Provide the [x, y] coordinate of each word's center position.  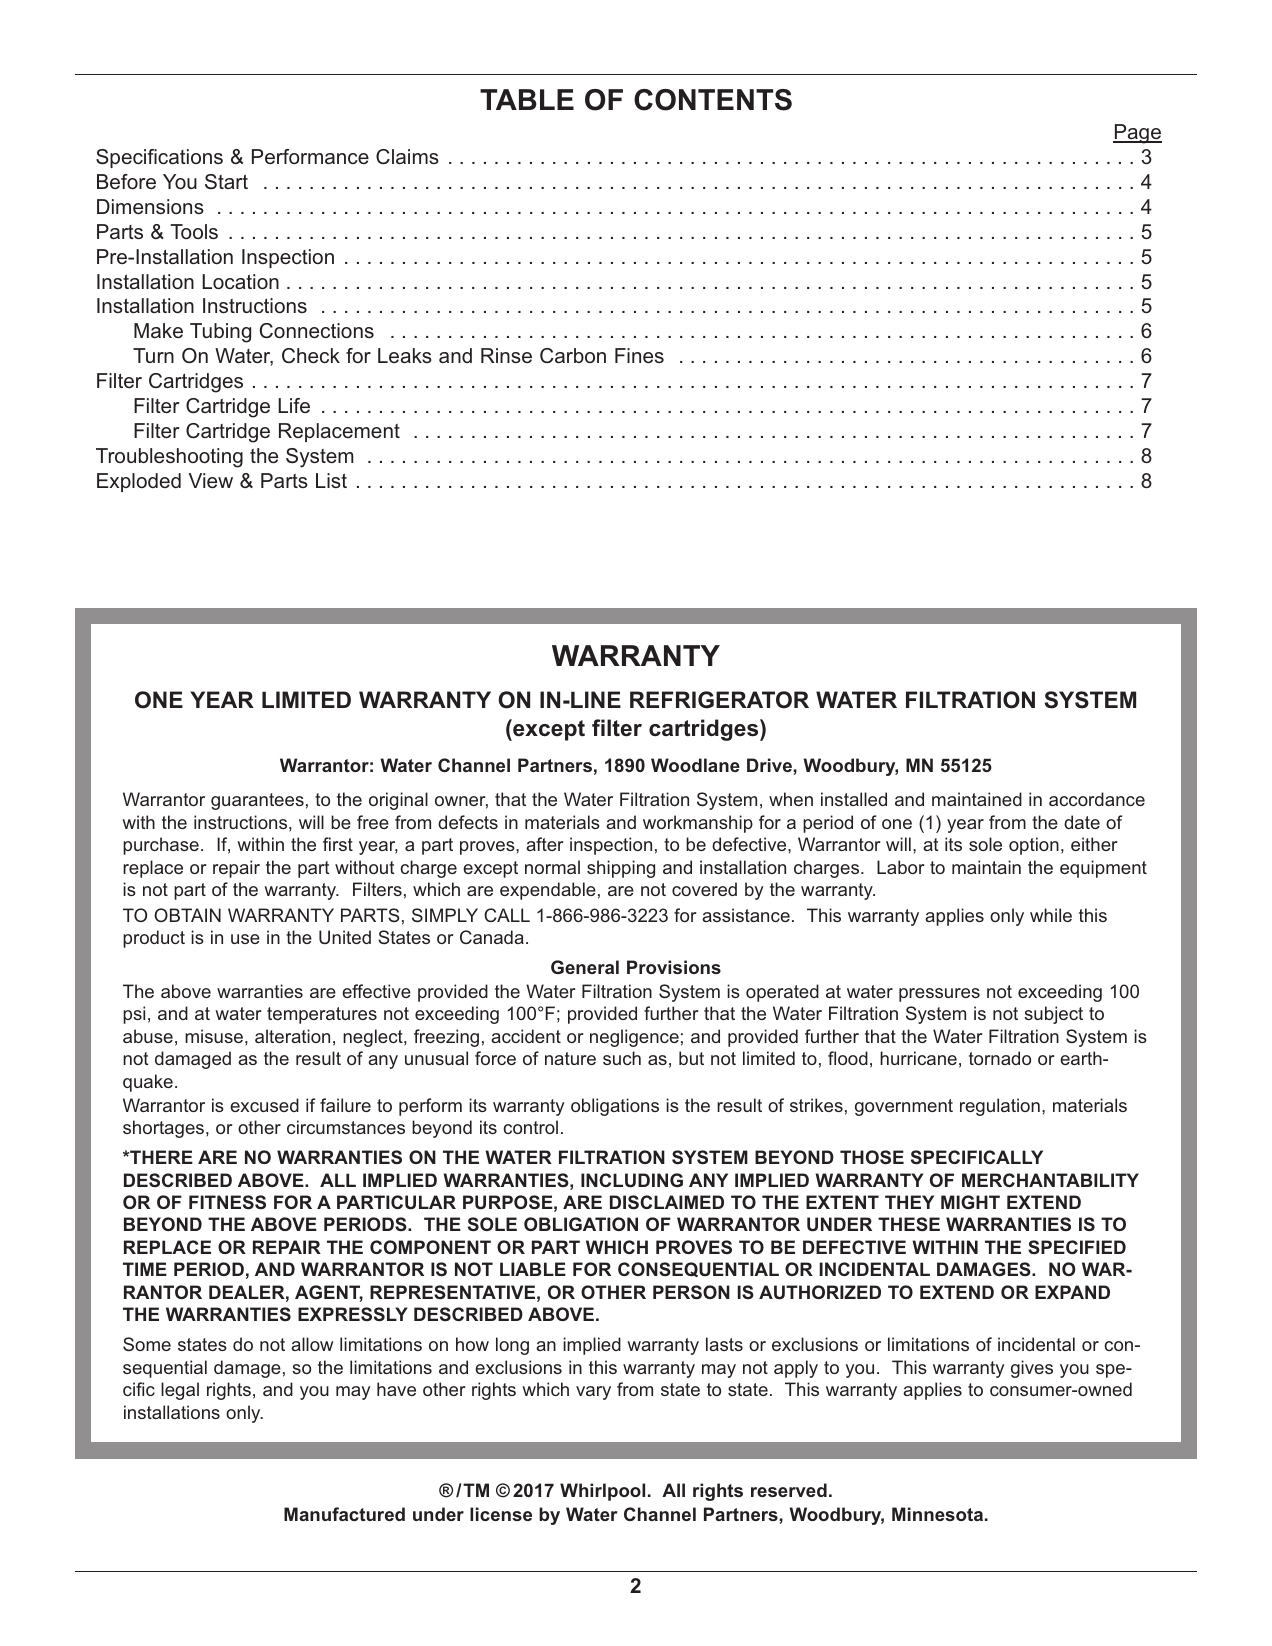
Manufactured [344, 1514]
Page [1137, 134]
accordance [1097, 799]
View [211, 480]
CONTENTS [713, 100]
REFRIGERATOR [719, 700]
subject [1053, 1015]
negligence [634, 1038]
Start [226, 182]
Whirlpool [602, 1492]
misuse [214, 1036]
